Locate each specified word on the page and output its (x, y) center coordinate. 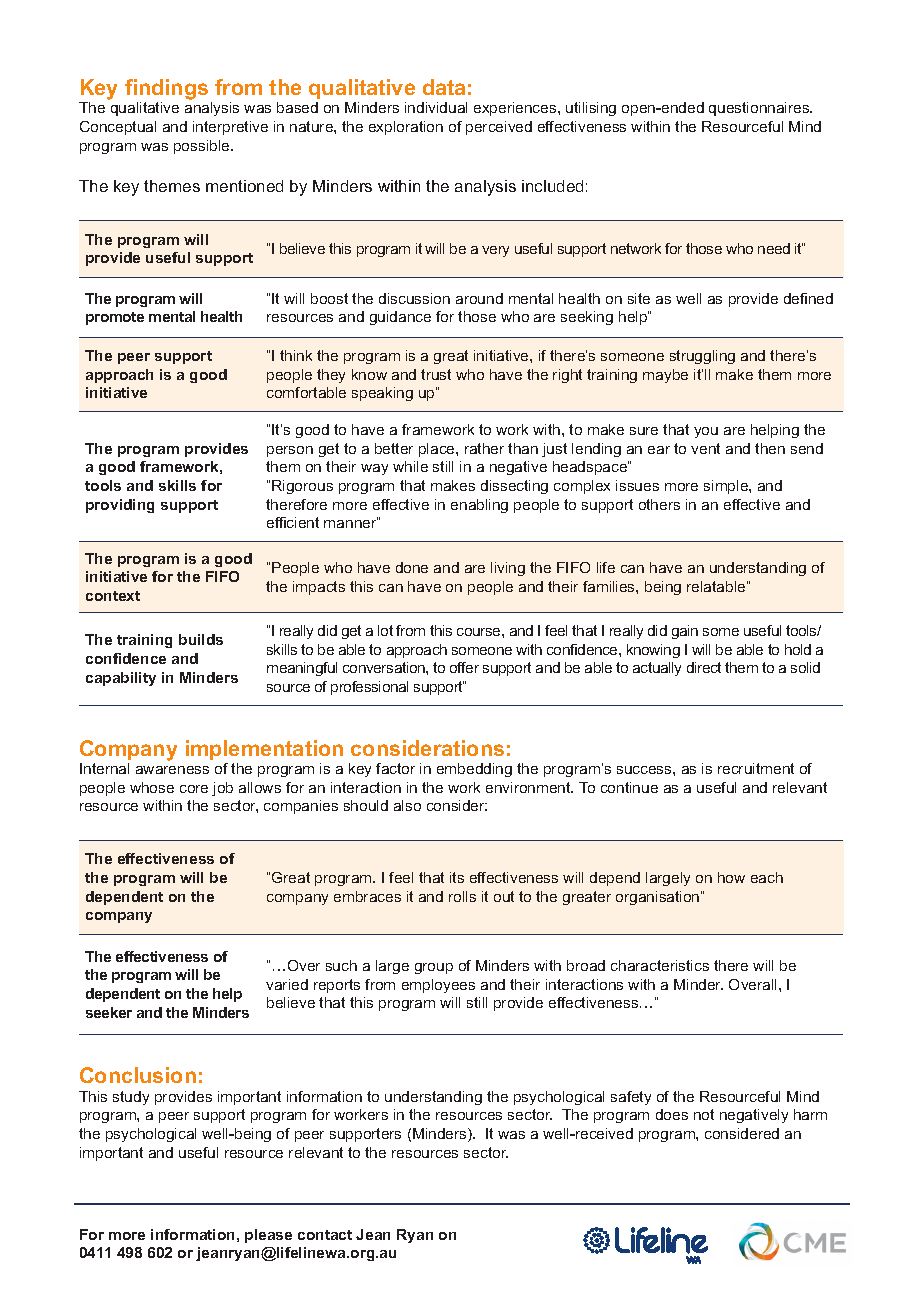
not (704, 1114)
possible (203, 147)
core (194, 789)
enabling (479, 506)
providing (120, 506)
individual (436, 107)
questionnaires (760, 109)
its (457, 877)
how (731, 877)
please (268, 1236)
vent (705, 448)
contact (325, 1235)
